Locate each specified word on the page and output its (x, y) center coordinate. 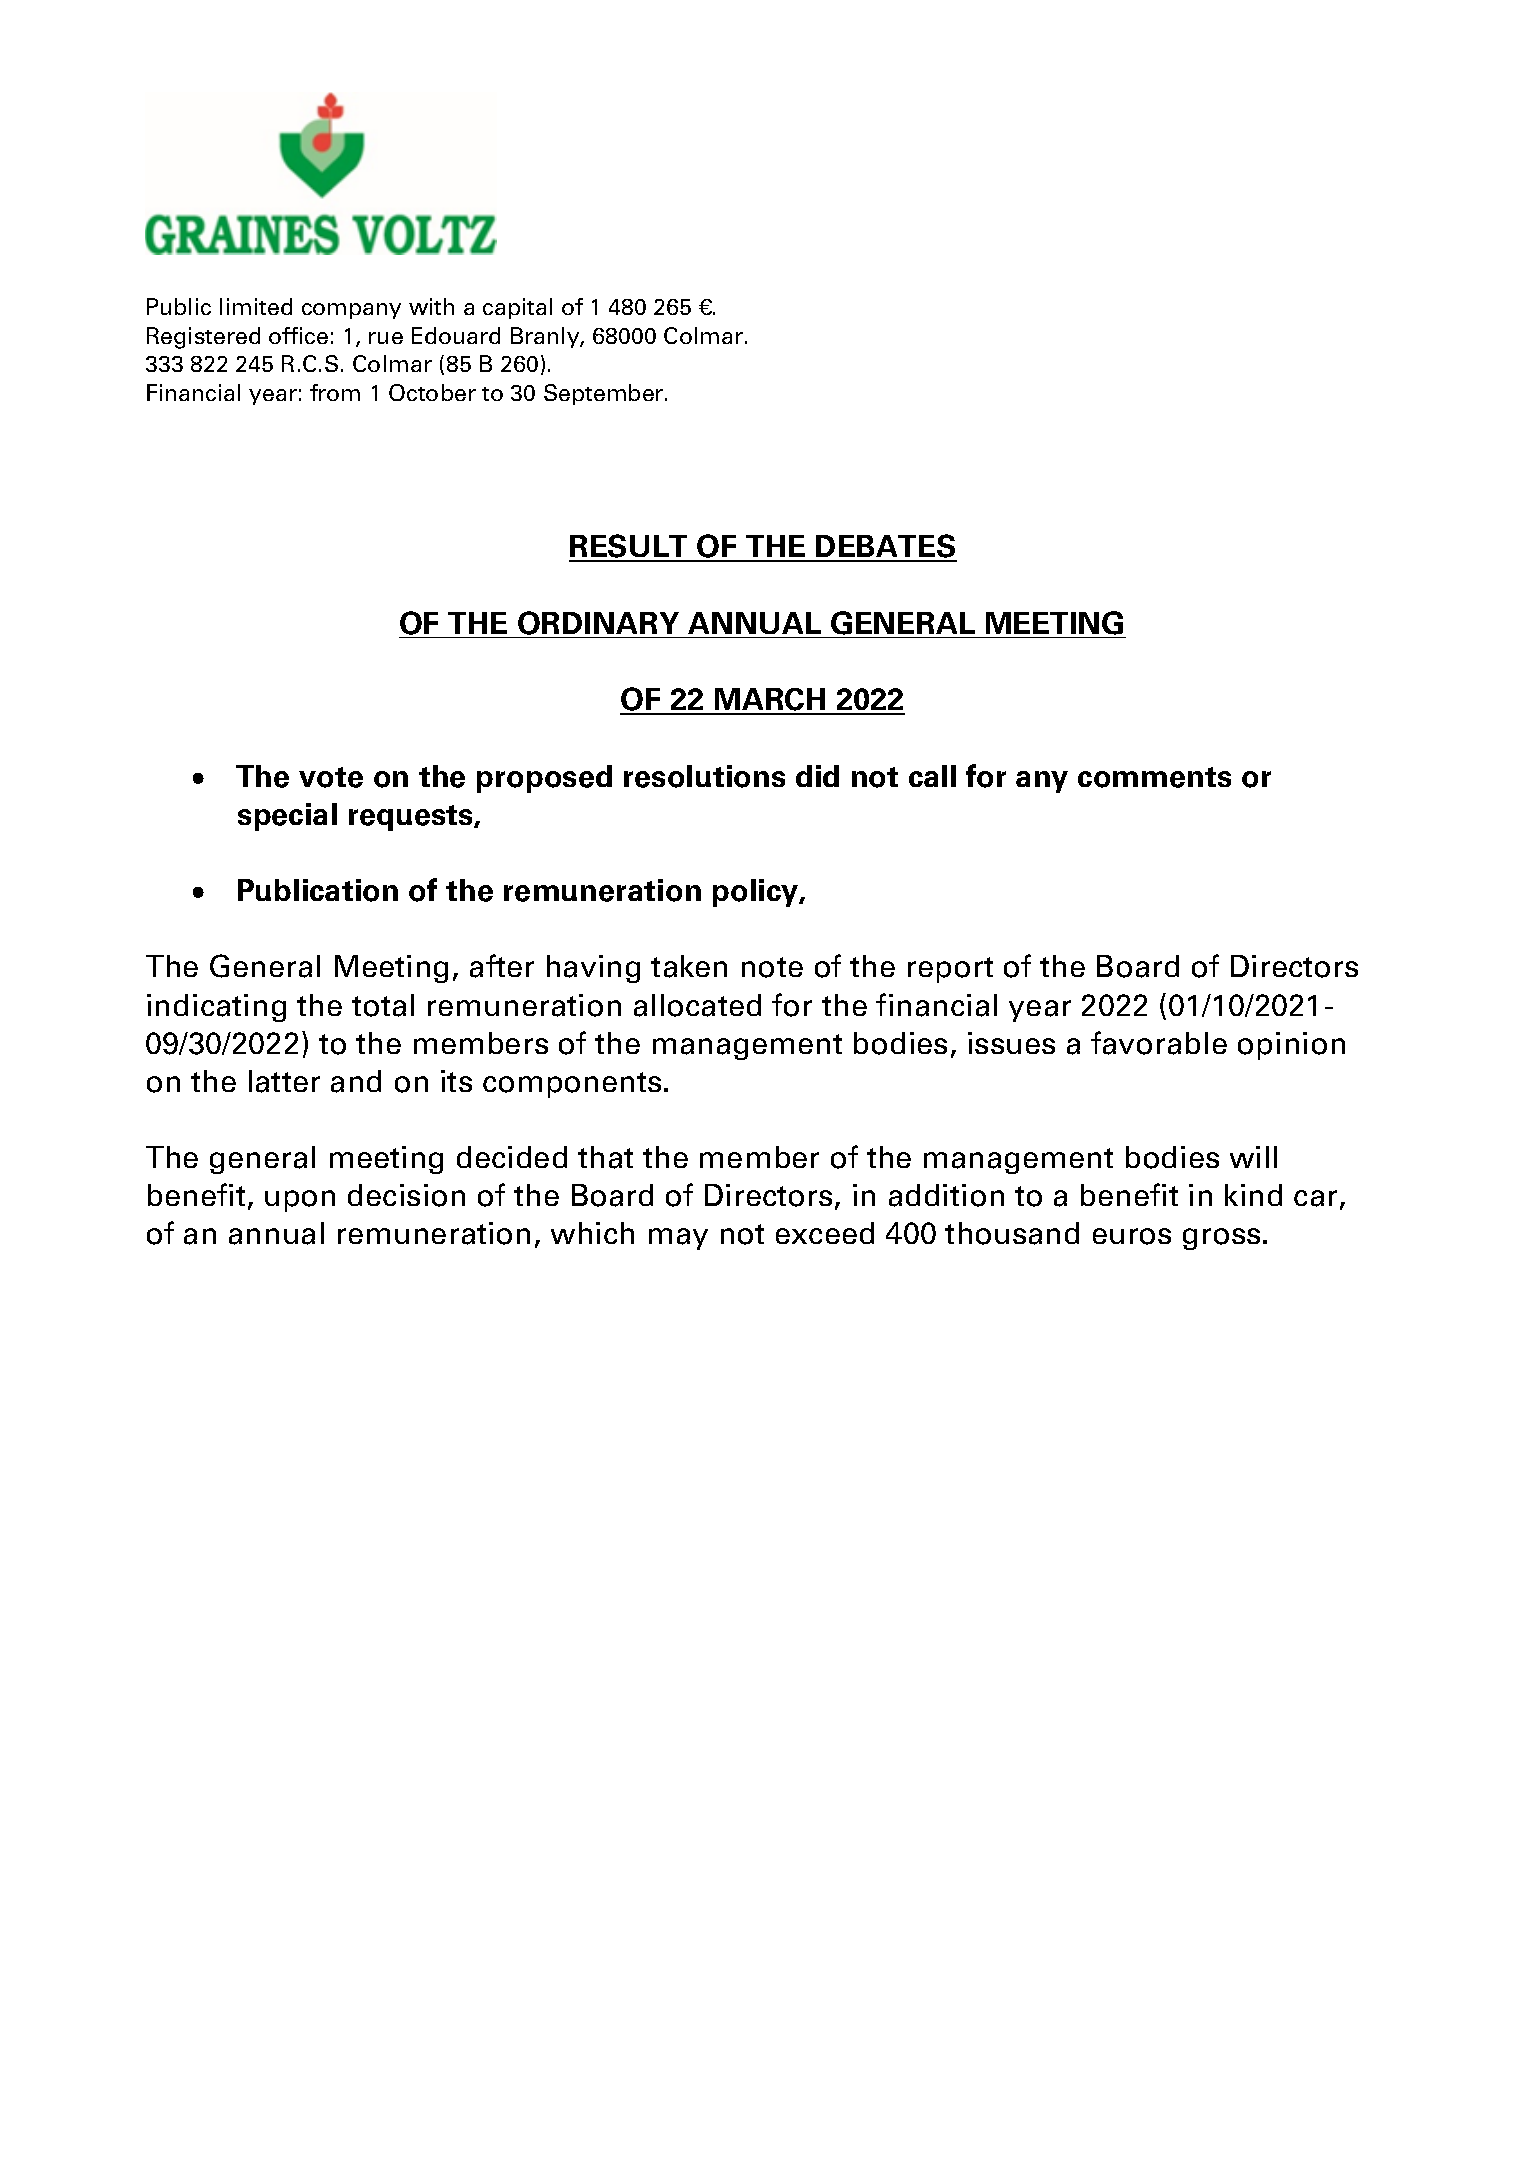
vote (331, 777)
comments (1154, 777)
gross (1221, 1239)
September (605, 394)
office (298, 335)
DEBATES (885, 547)
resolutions (704, 776)
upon (300, 1201)
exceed (825, 1233)
